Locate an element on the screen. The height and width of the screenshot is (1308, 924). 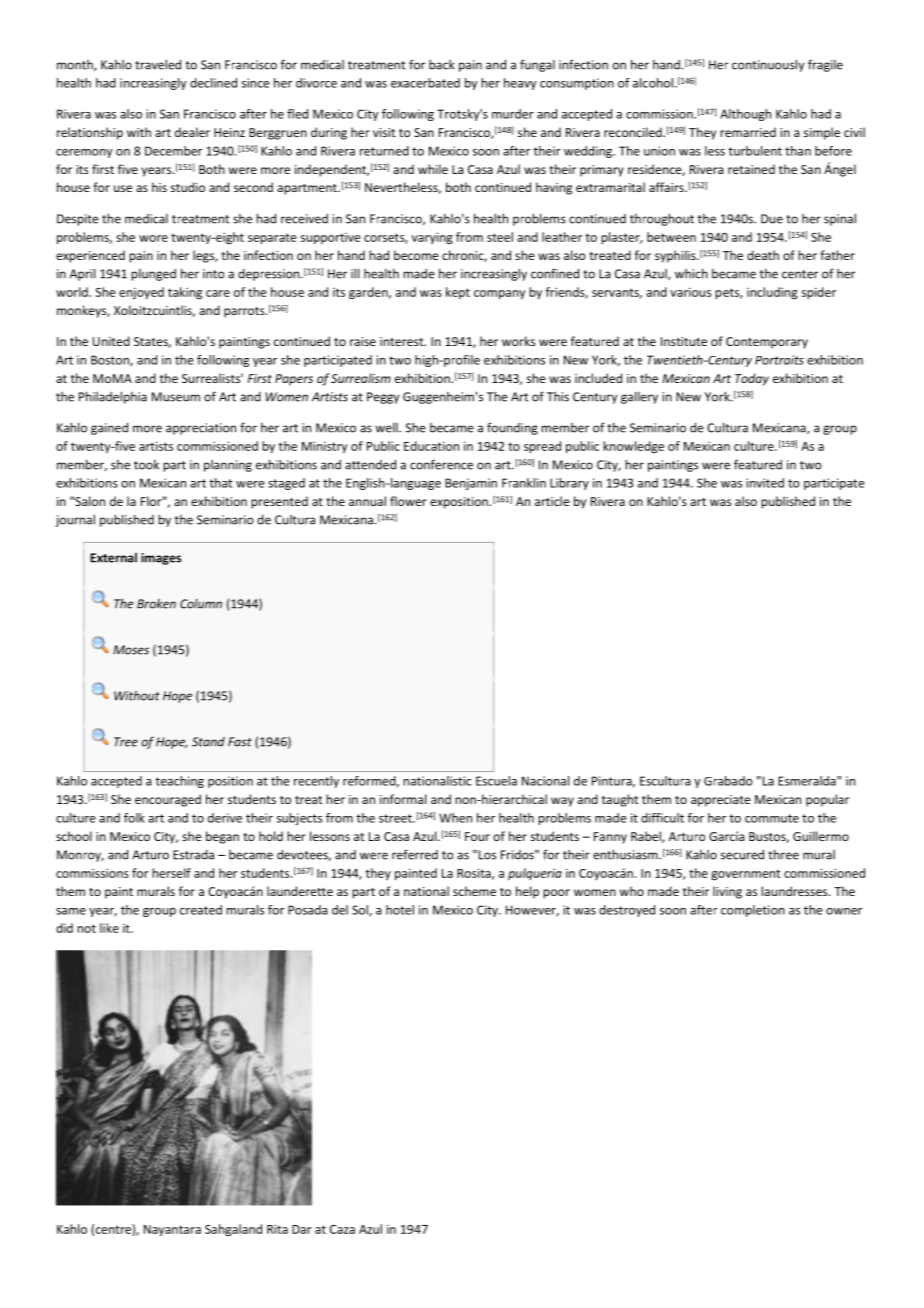
Dar is located at coordinates (302, 1229).
